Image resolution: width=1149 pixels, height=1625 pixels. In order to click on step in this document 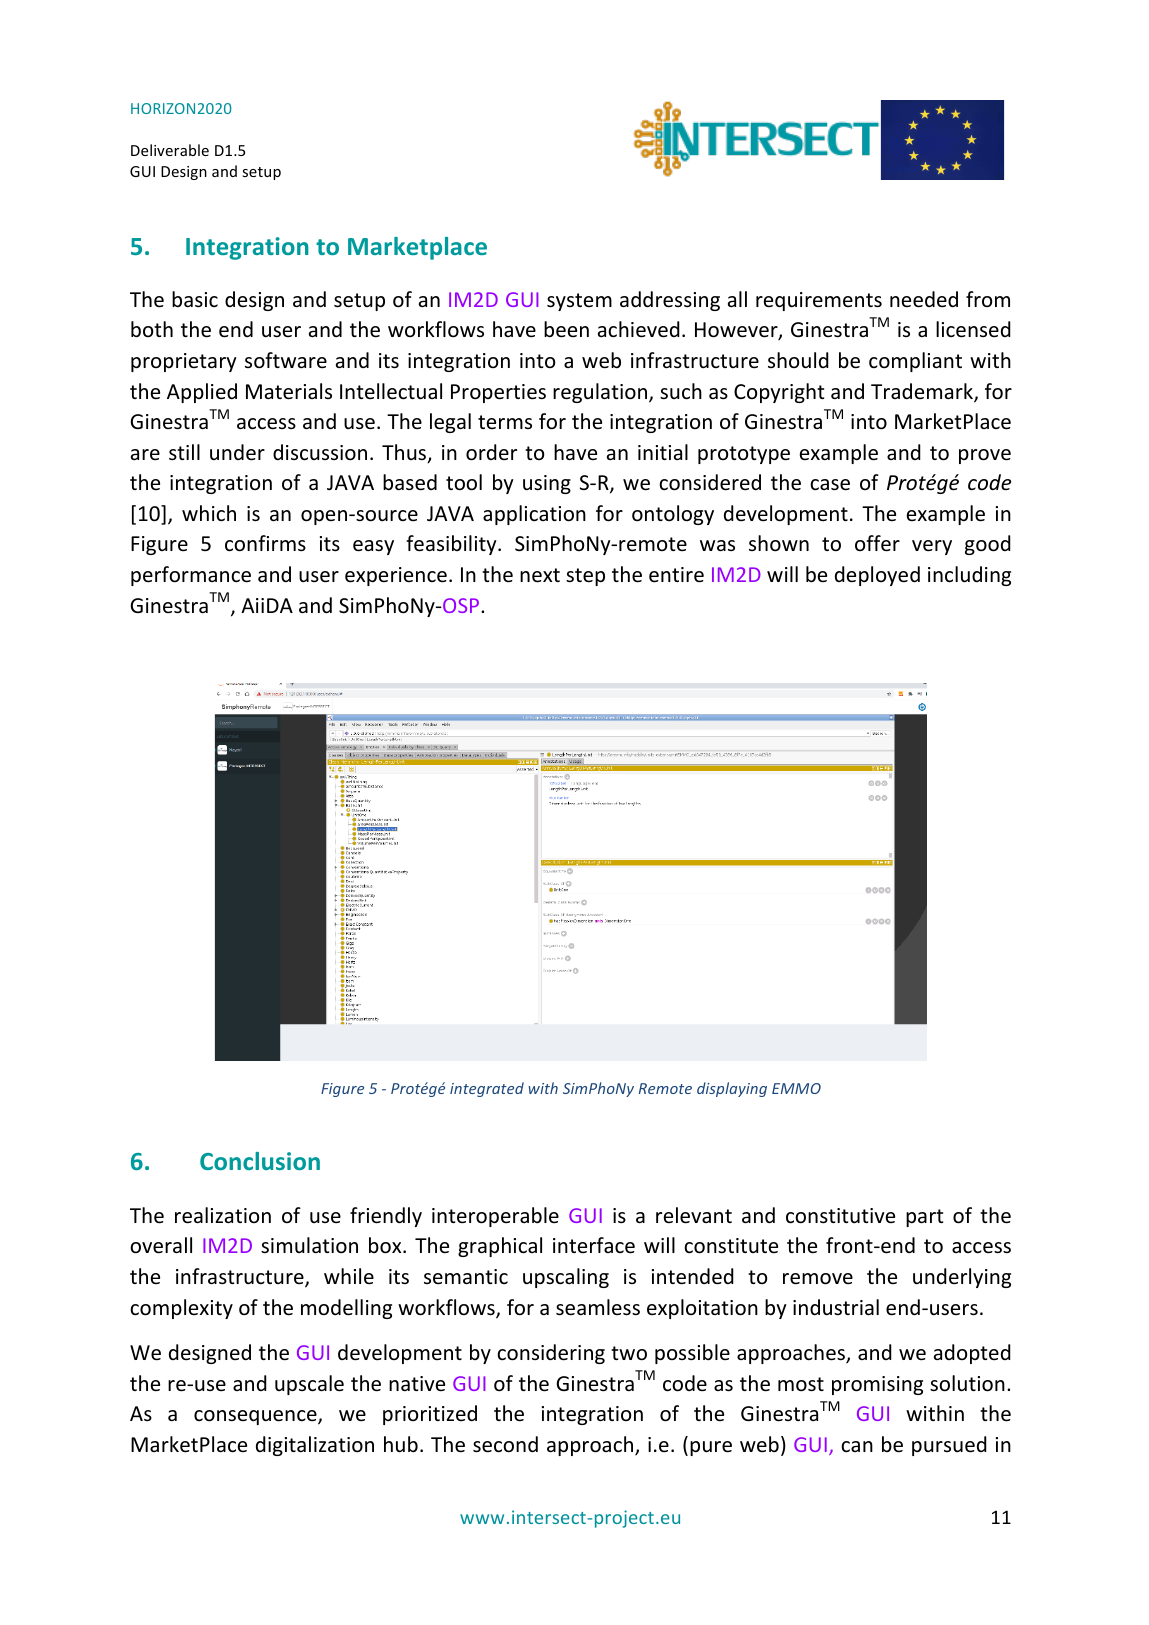, I will do `click(585, 577)`.
